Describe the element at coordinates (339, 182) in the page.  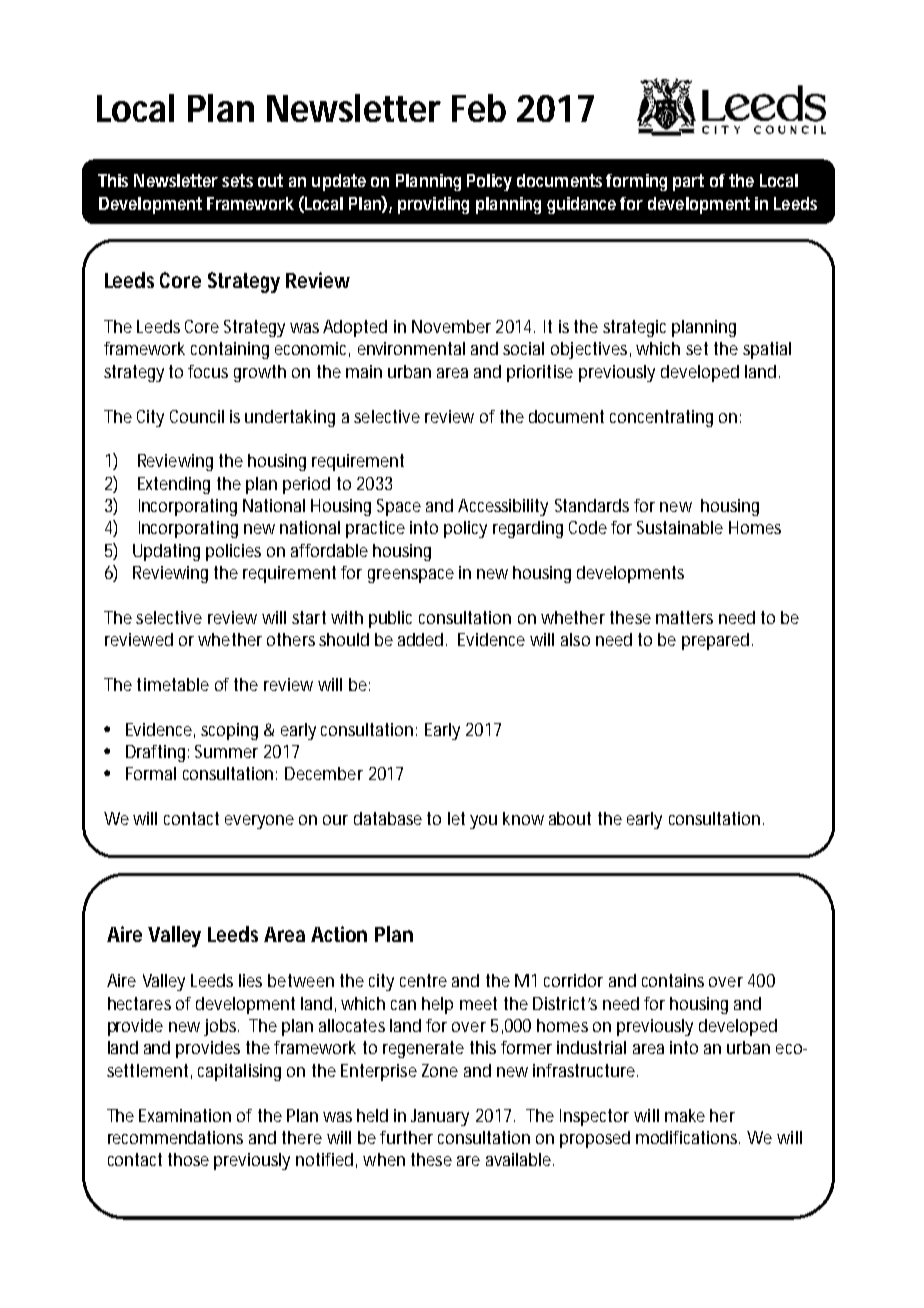
I see `update` at that location.
